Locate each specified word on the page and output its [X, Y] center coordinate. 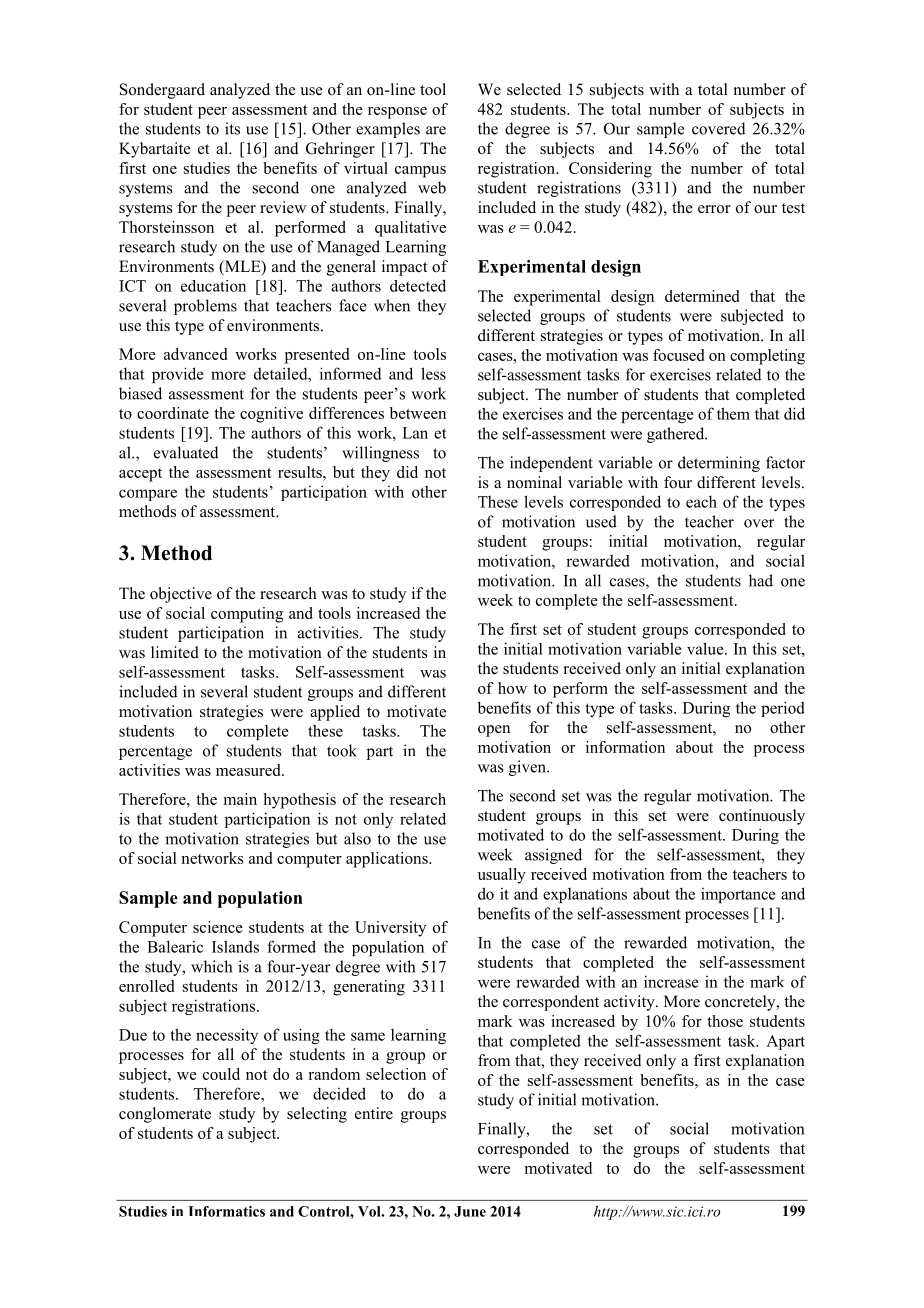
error [714, 209]
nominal [534, 482]
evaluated [186, 452]
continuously [762, 817]
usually [502, 876]
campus [420, 172]
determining [719, 464]
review [283, 207]
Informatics [226, 1211]
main [240, 799]
